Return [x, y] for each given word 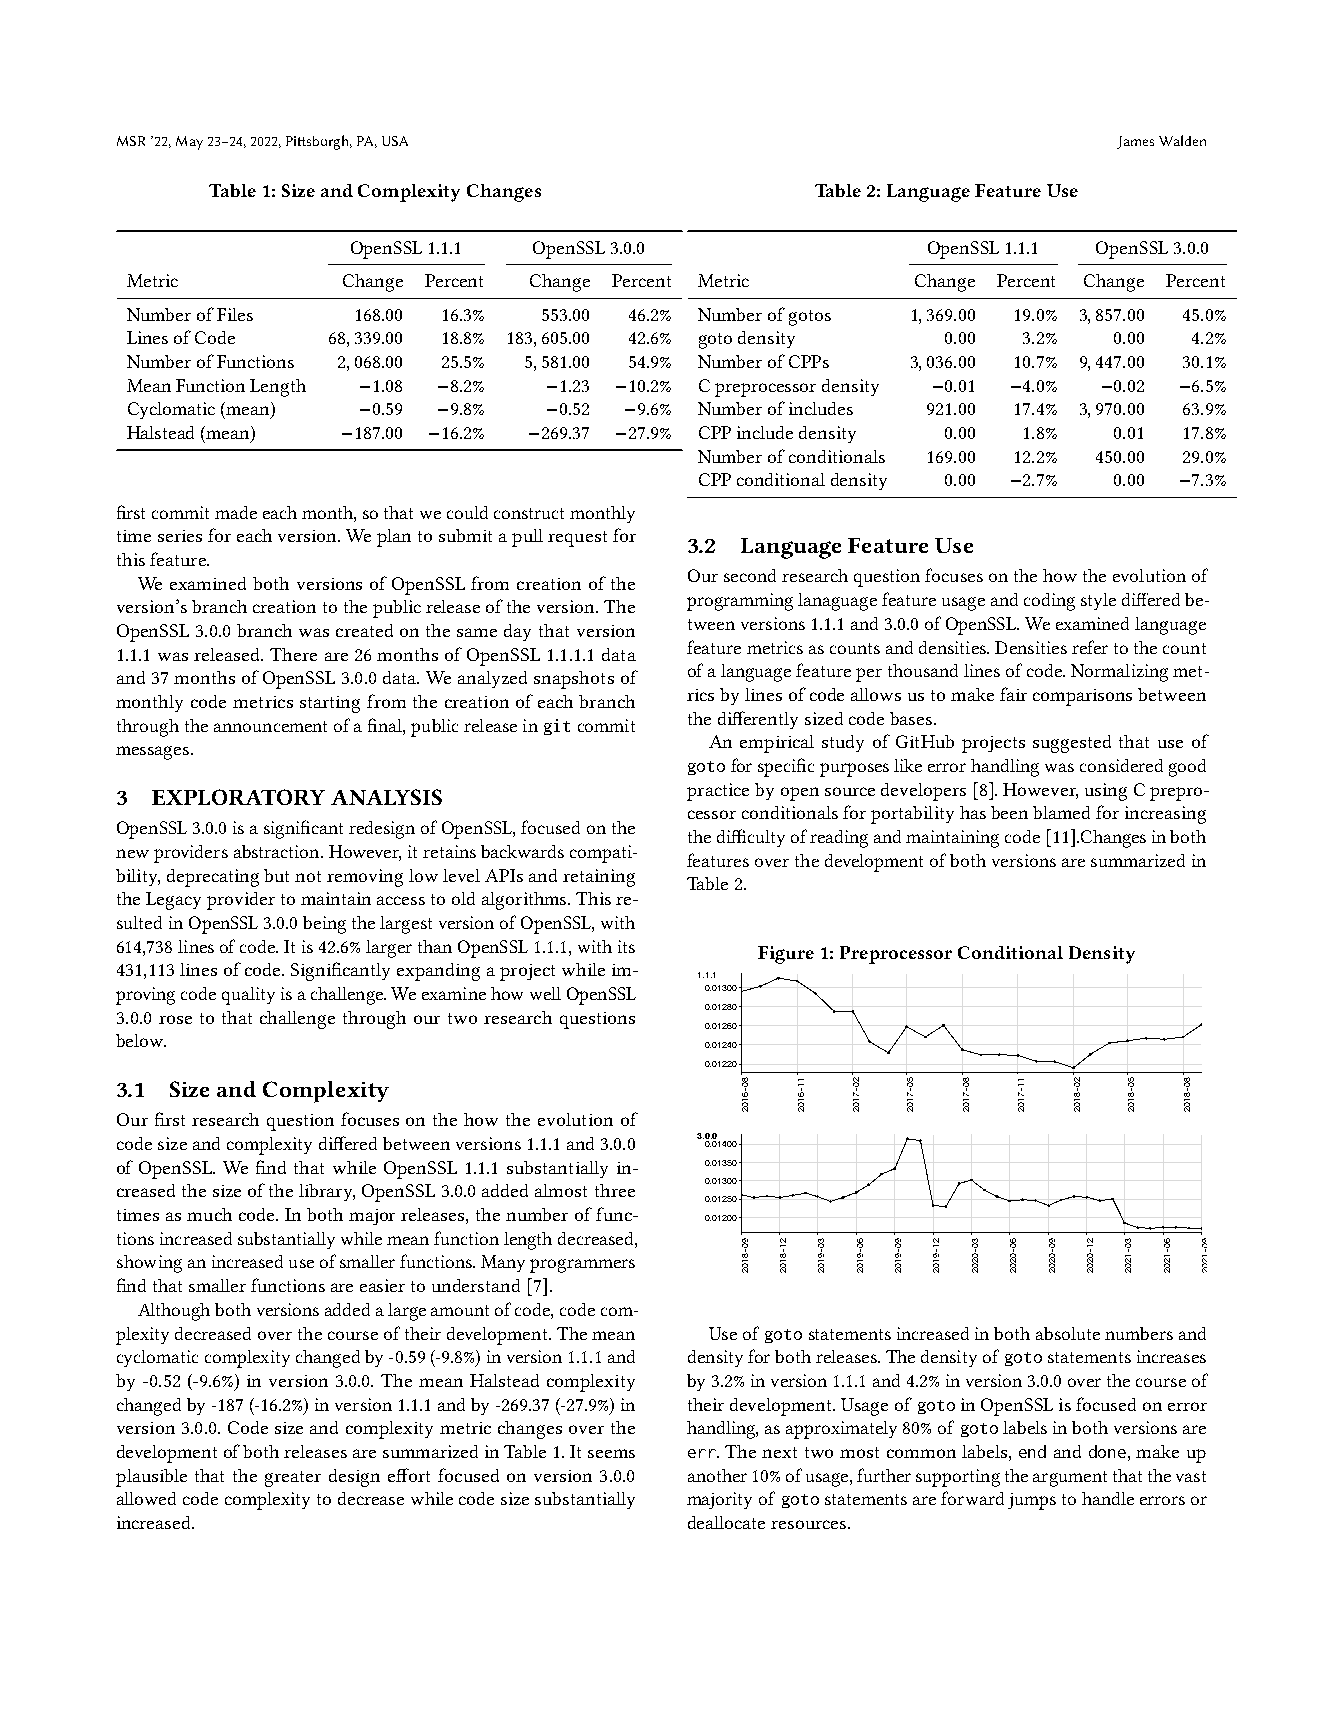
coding [1049, 602]
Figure [786, 955]
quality [248, 996]
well [545, 993]
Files [235, 314]
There [293, 654]
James [1135, 142]
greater [293, 1479]
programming [740, 602]
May [189, 143]
